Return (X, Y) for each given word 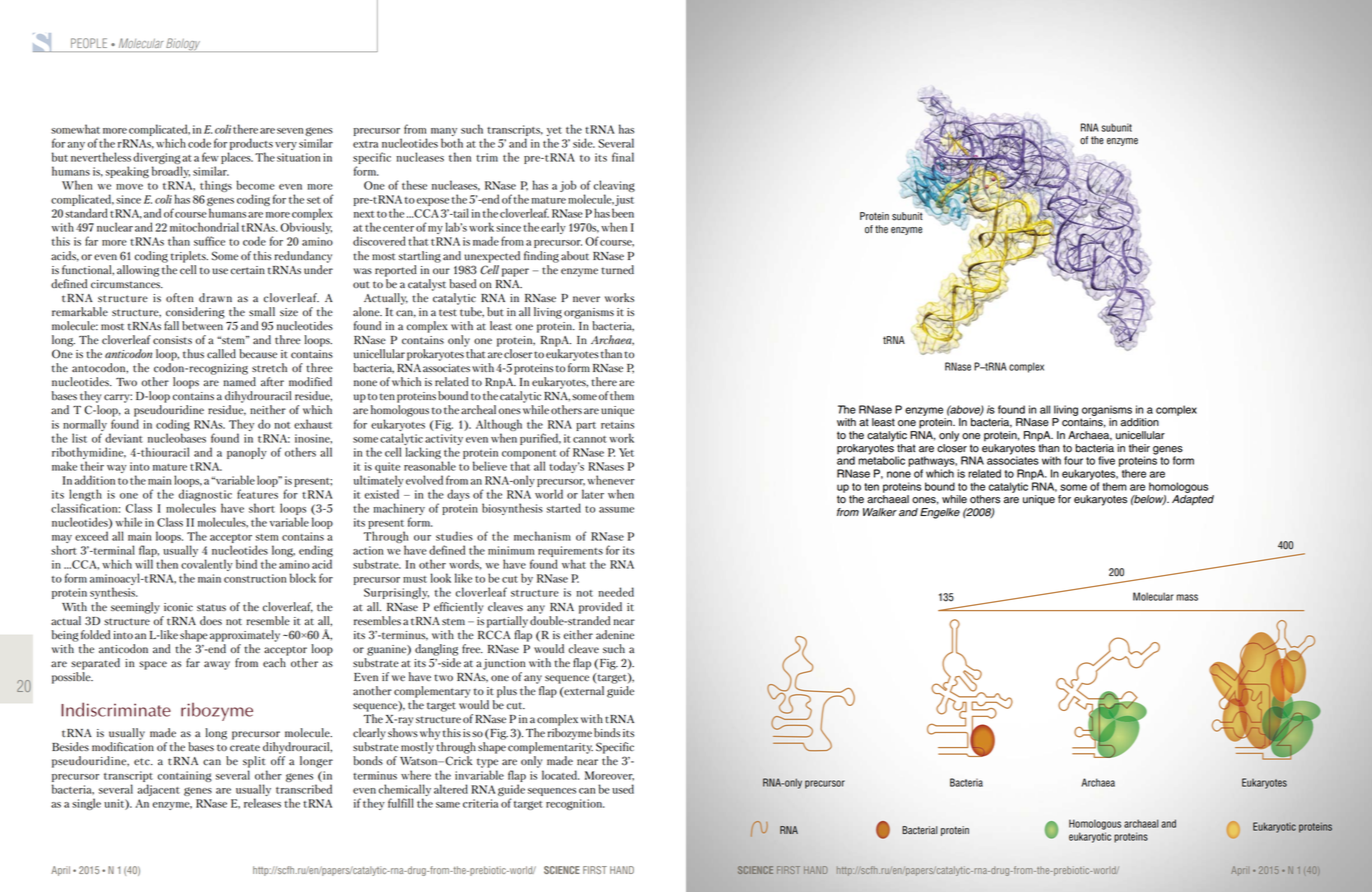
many (444, 132)
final (623, 157)
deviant (124, 438)
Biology (184, 45)
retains (617, 424)
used (623, 789)
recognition (575, 804)
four (1073, 460)
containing (185, 776)
